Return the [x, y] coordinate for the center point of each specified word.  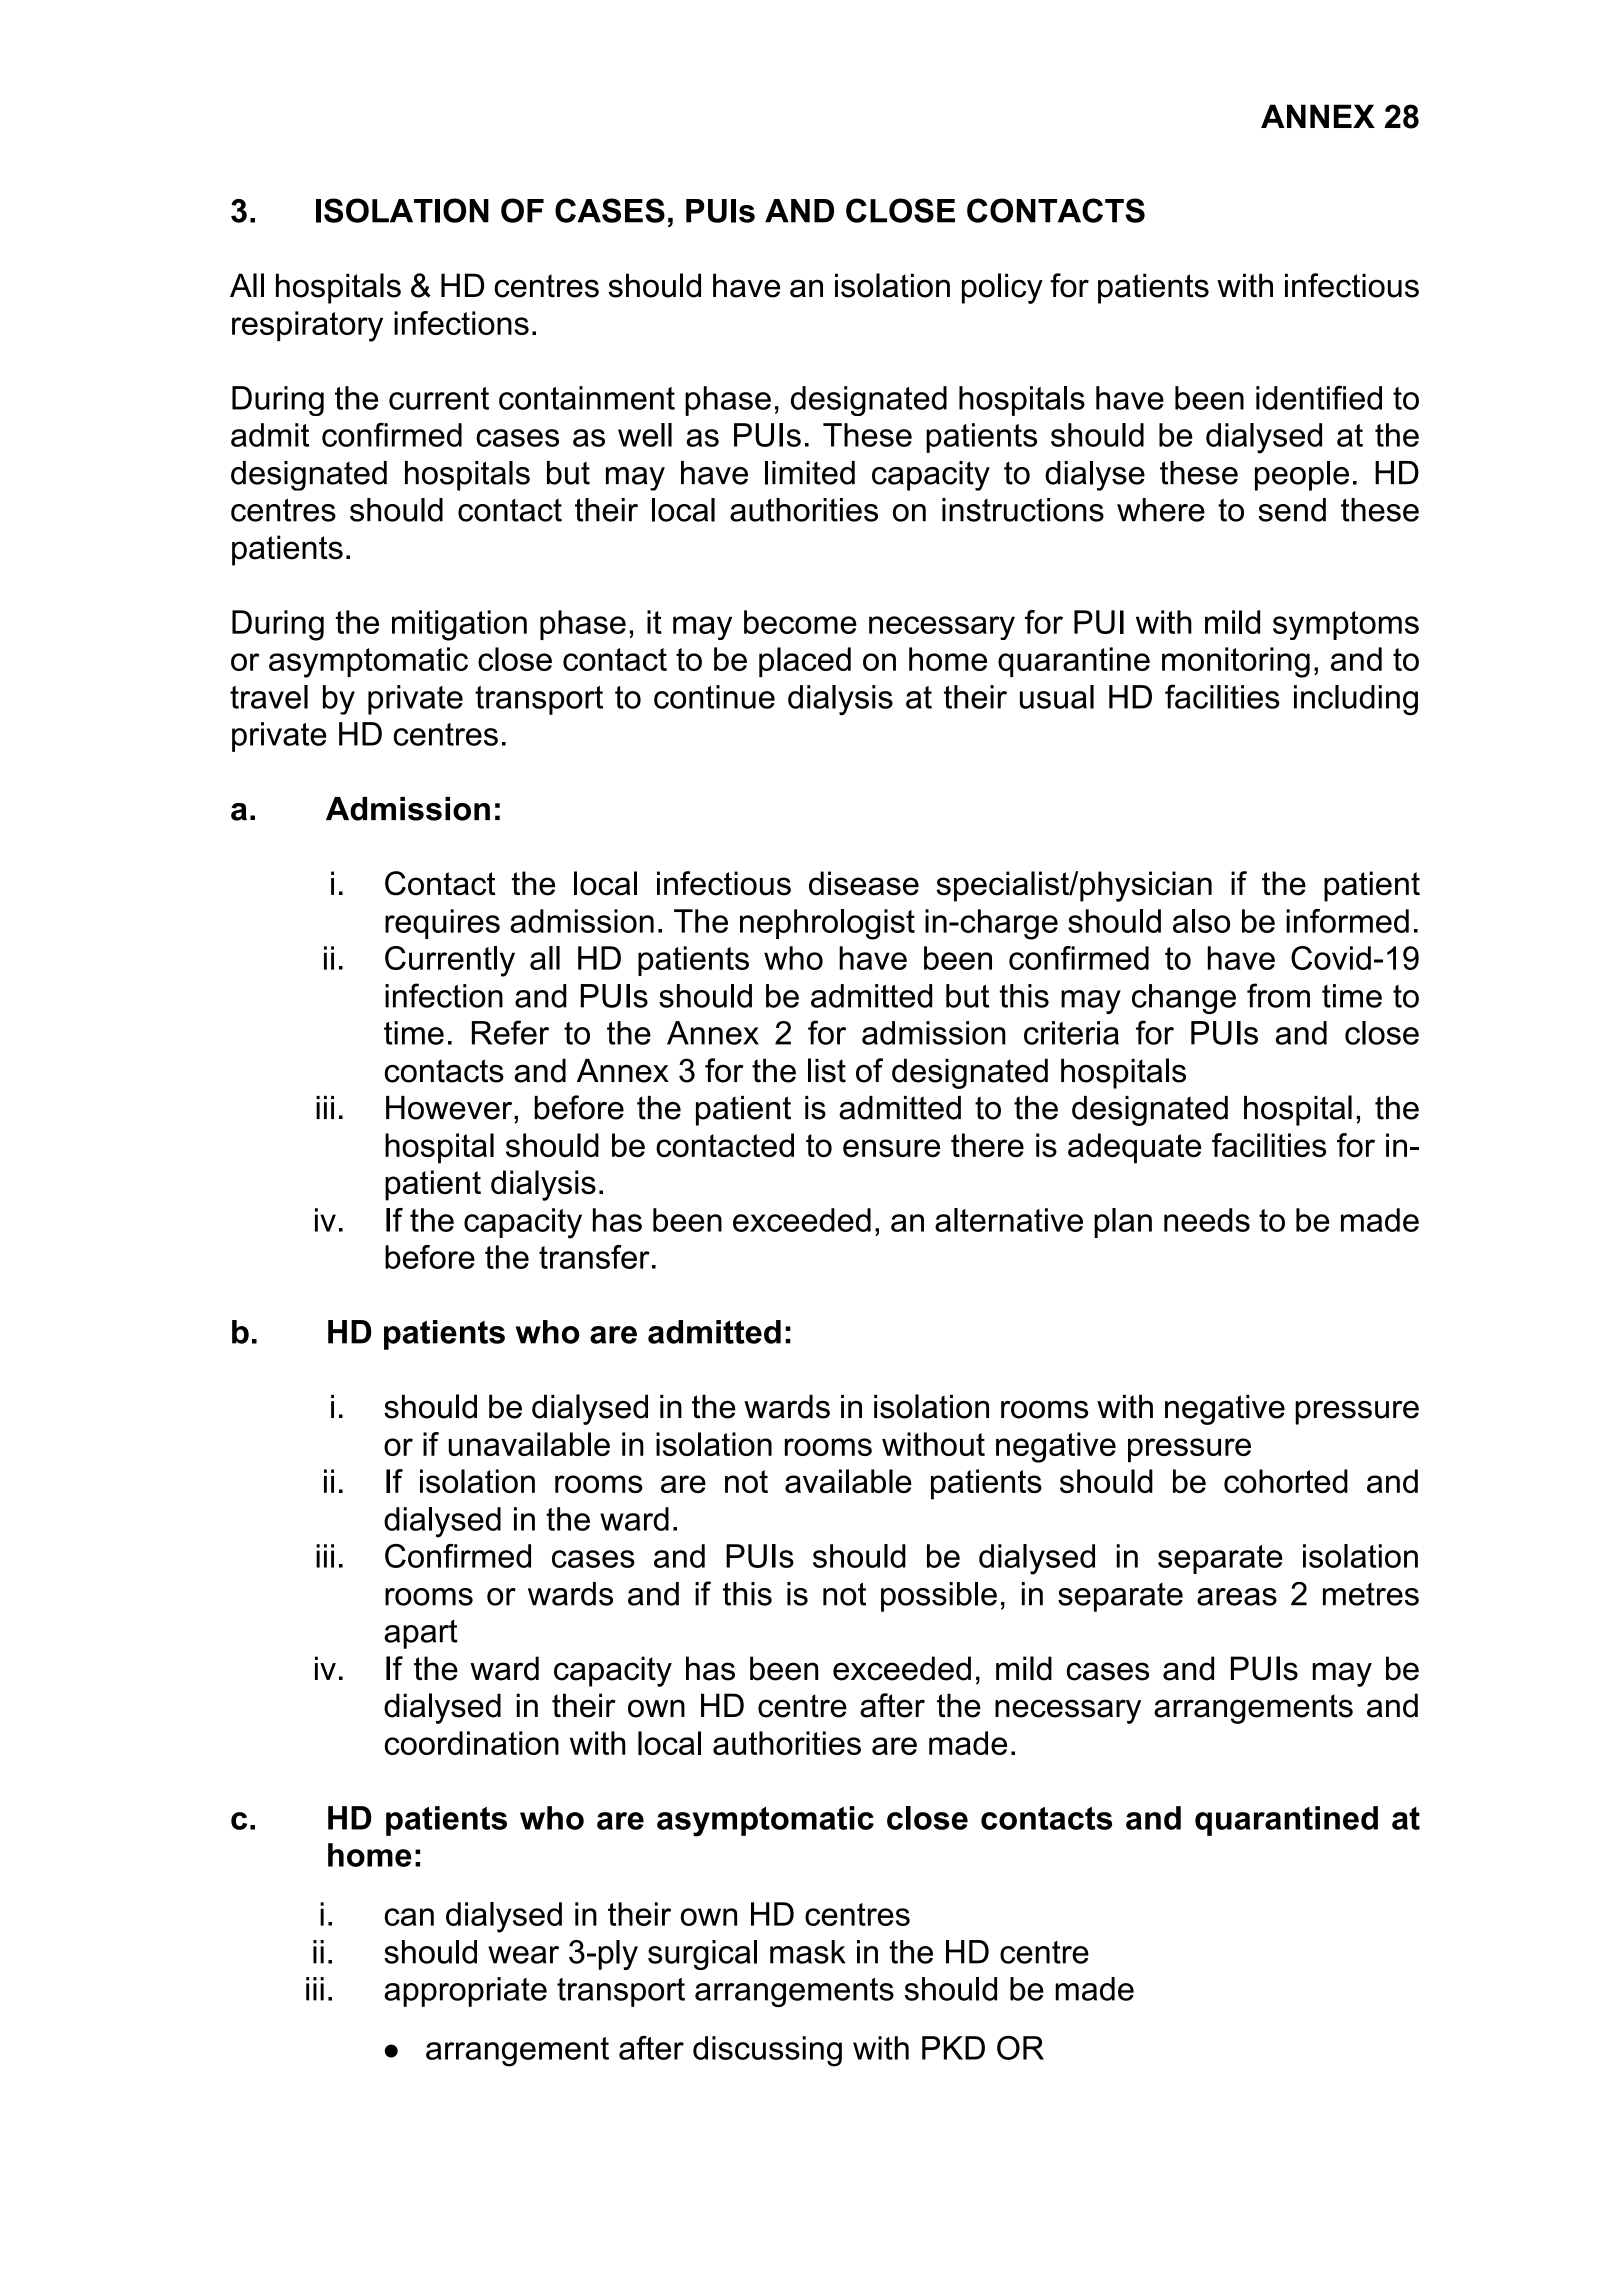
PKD [953, 2048]
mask [808, 1952]
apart [421, 1634]
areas [1237, 1597]
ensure [891, 1148]
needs [1207, 1220]
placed [805, 662]
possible [939, 1597]
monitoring [1236, 662]
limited [810, 473]
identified [1319, 397]
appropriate [465, 1992]
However [450, 1108]
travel [269, 697]
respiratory [307, 326]
